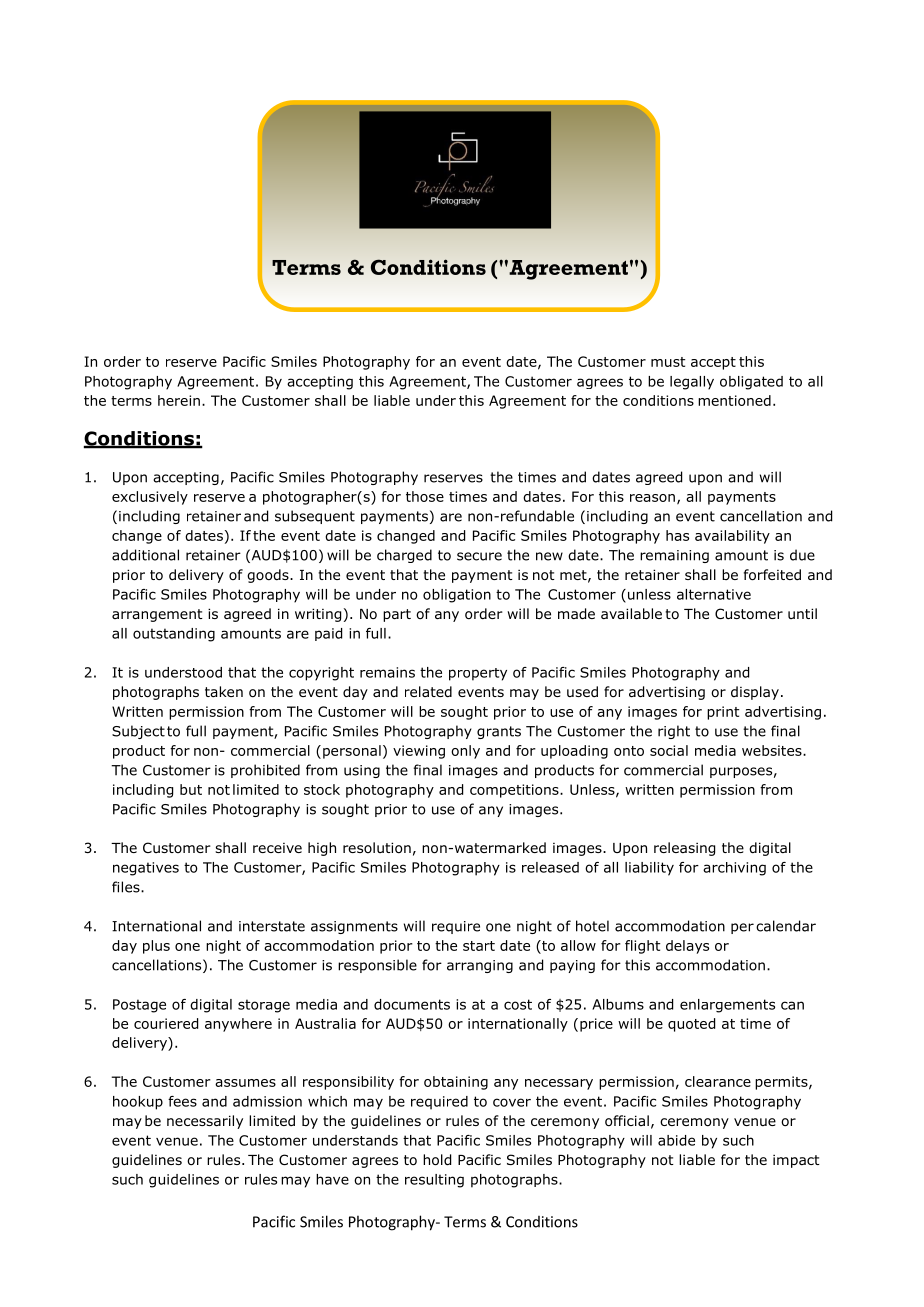  I want to click on interstate, so click(272, 926).
